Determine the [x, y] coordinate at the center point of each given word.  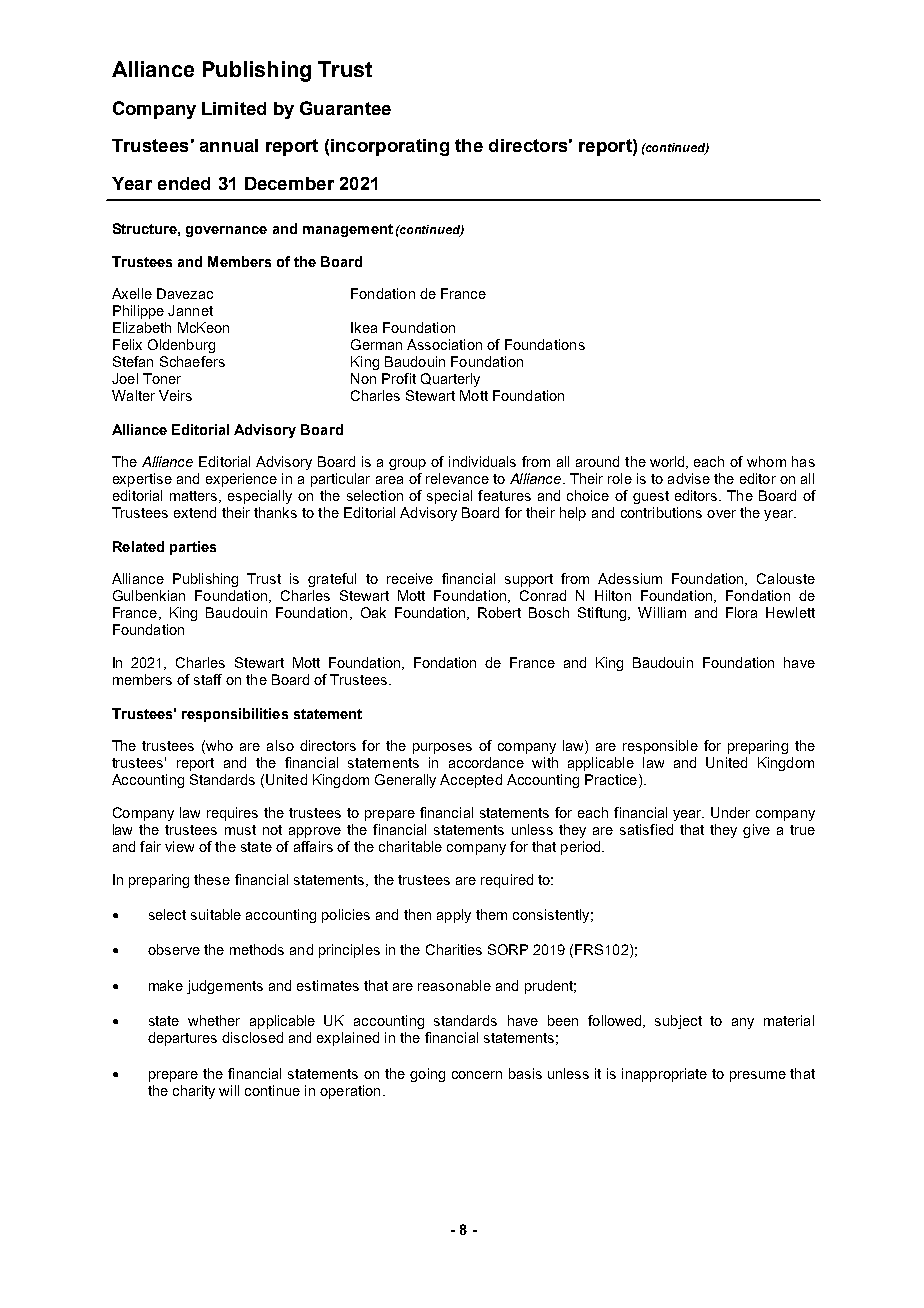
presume [758, 1076]
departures [182, 1039]
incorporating [390, 147]
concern [477, 1075]
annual [229, 145]
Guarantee [345, 108]
